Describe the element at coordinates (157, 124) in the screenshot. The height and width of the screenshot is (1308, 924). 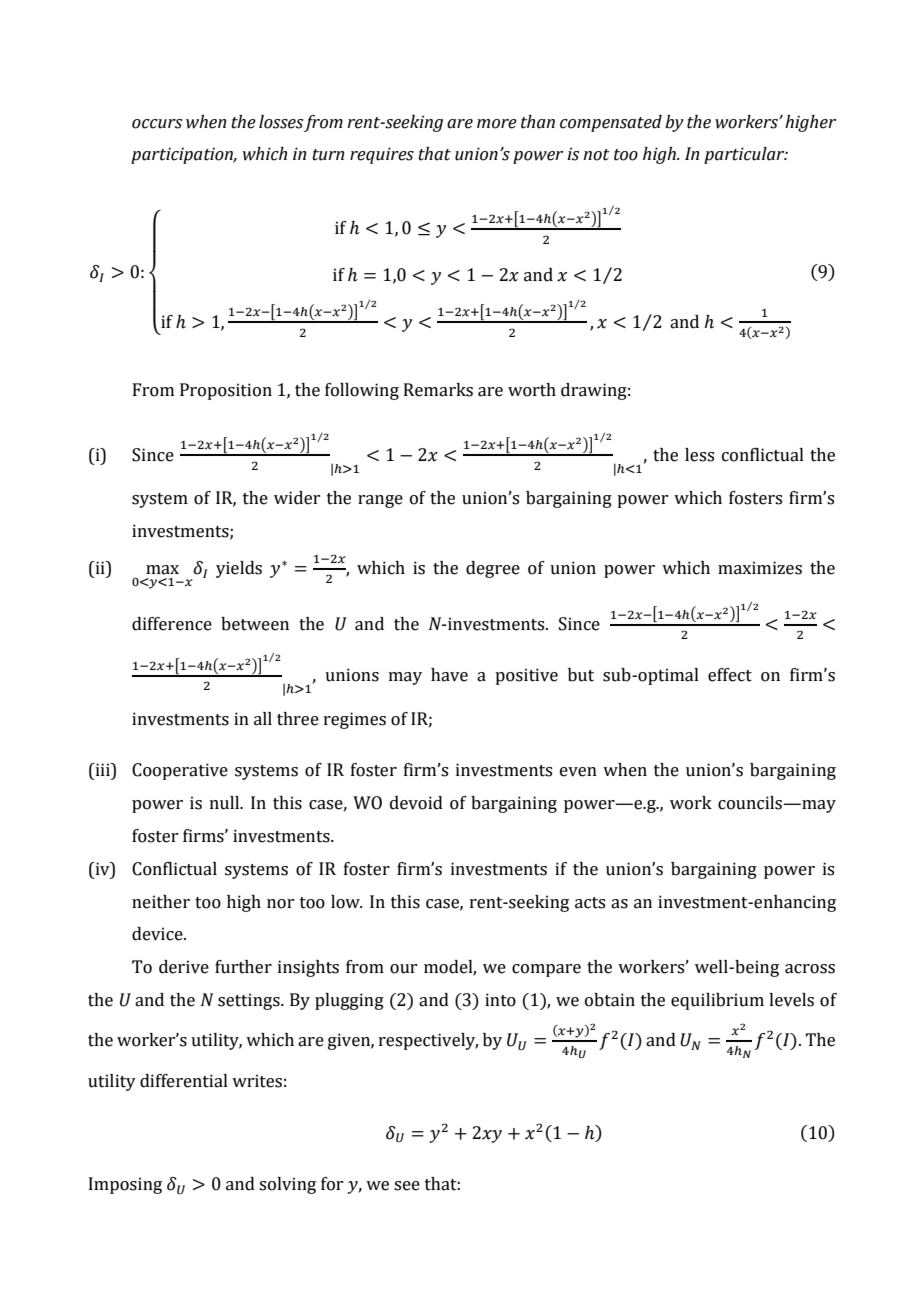
I see `occurs` at that location.
